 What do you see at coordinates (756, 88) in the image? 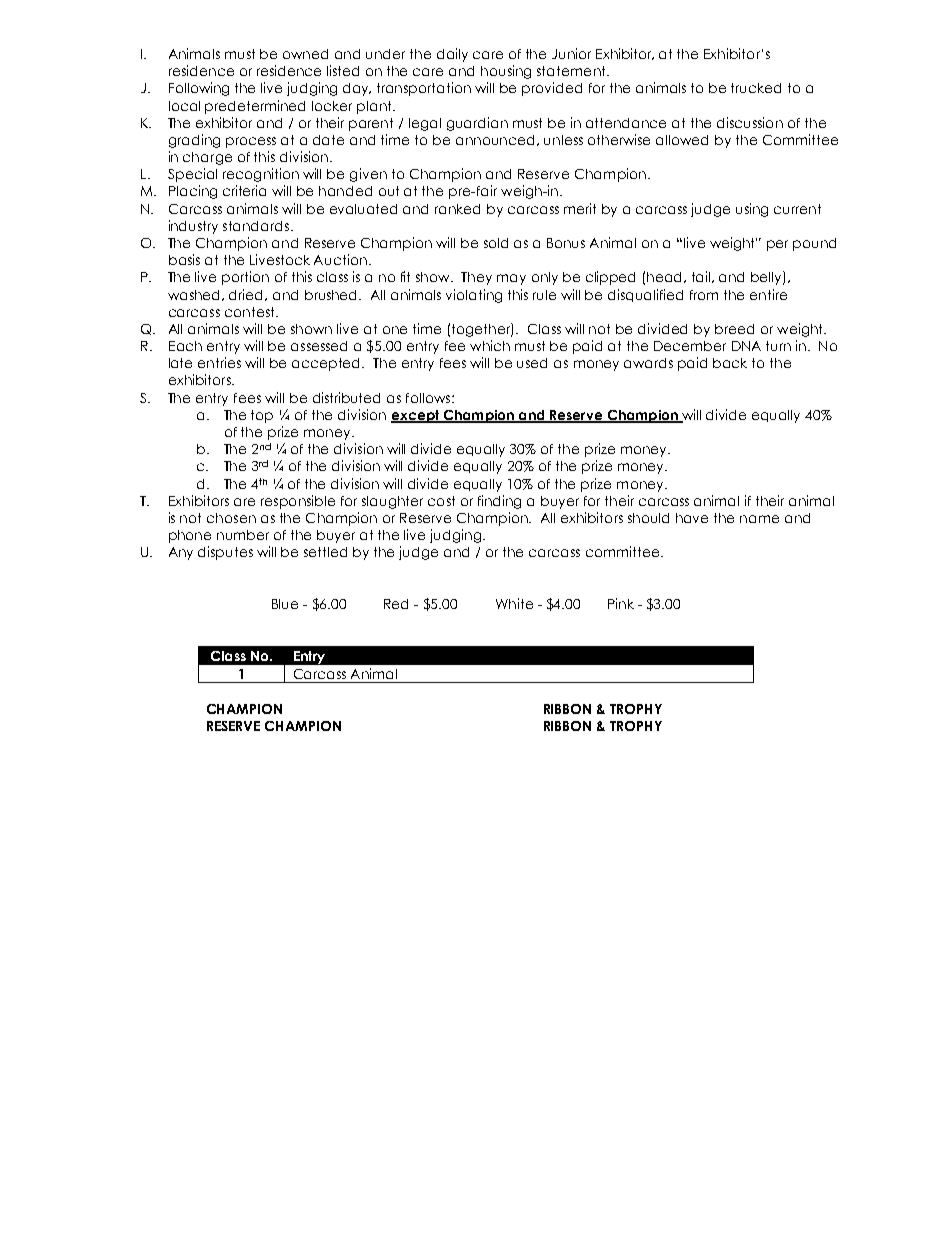
I see `trucked` at bounding box center [756, 88].
